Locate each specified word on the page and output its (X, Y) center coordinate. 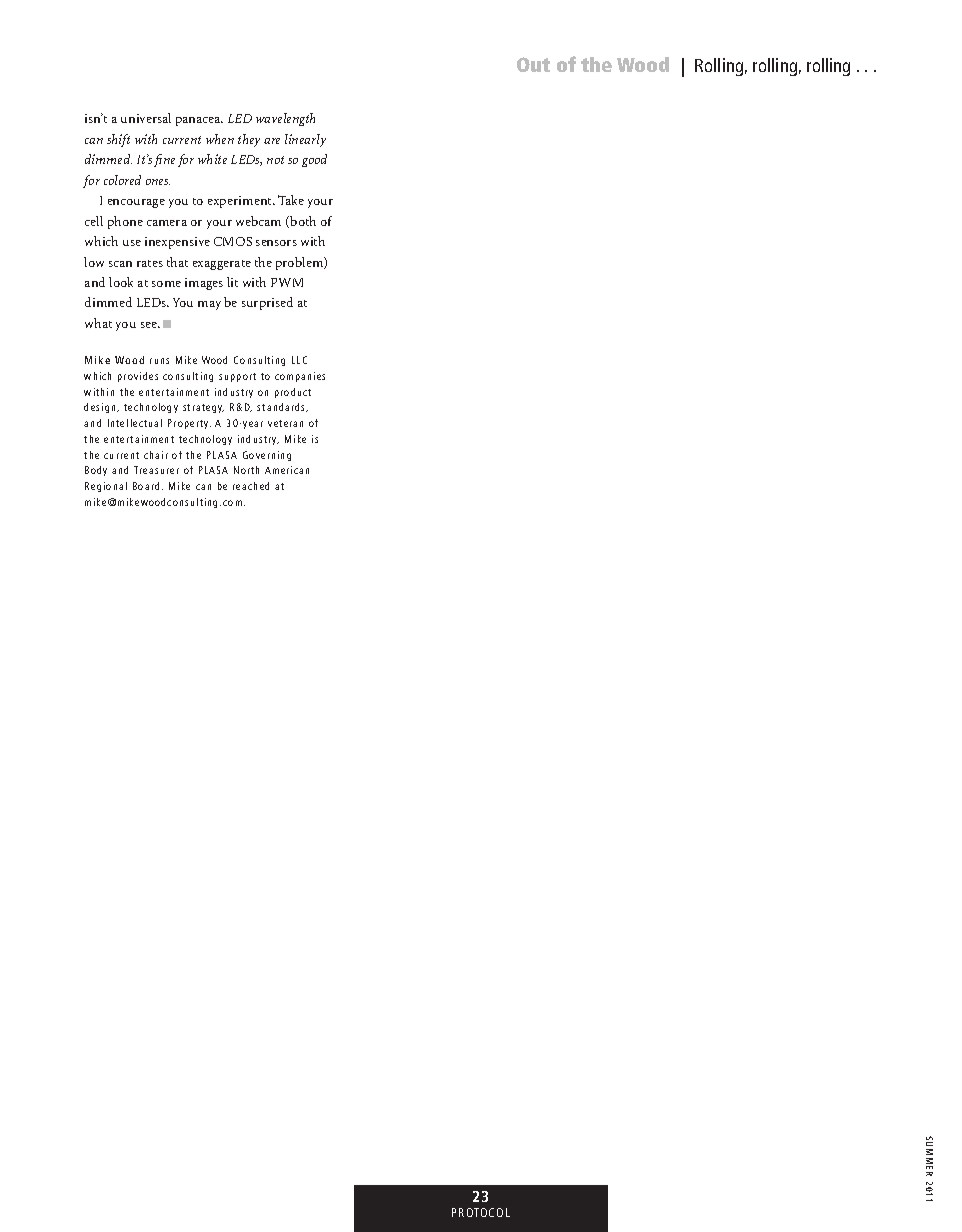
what (98, 323)
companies (300, 377)
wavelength (285, 119)
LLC (299, 360)
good (314, 160)
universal (146, 118)
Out (533, 64)
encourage (136, 203)
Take (291, 200)
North (246, 470)
